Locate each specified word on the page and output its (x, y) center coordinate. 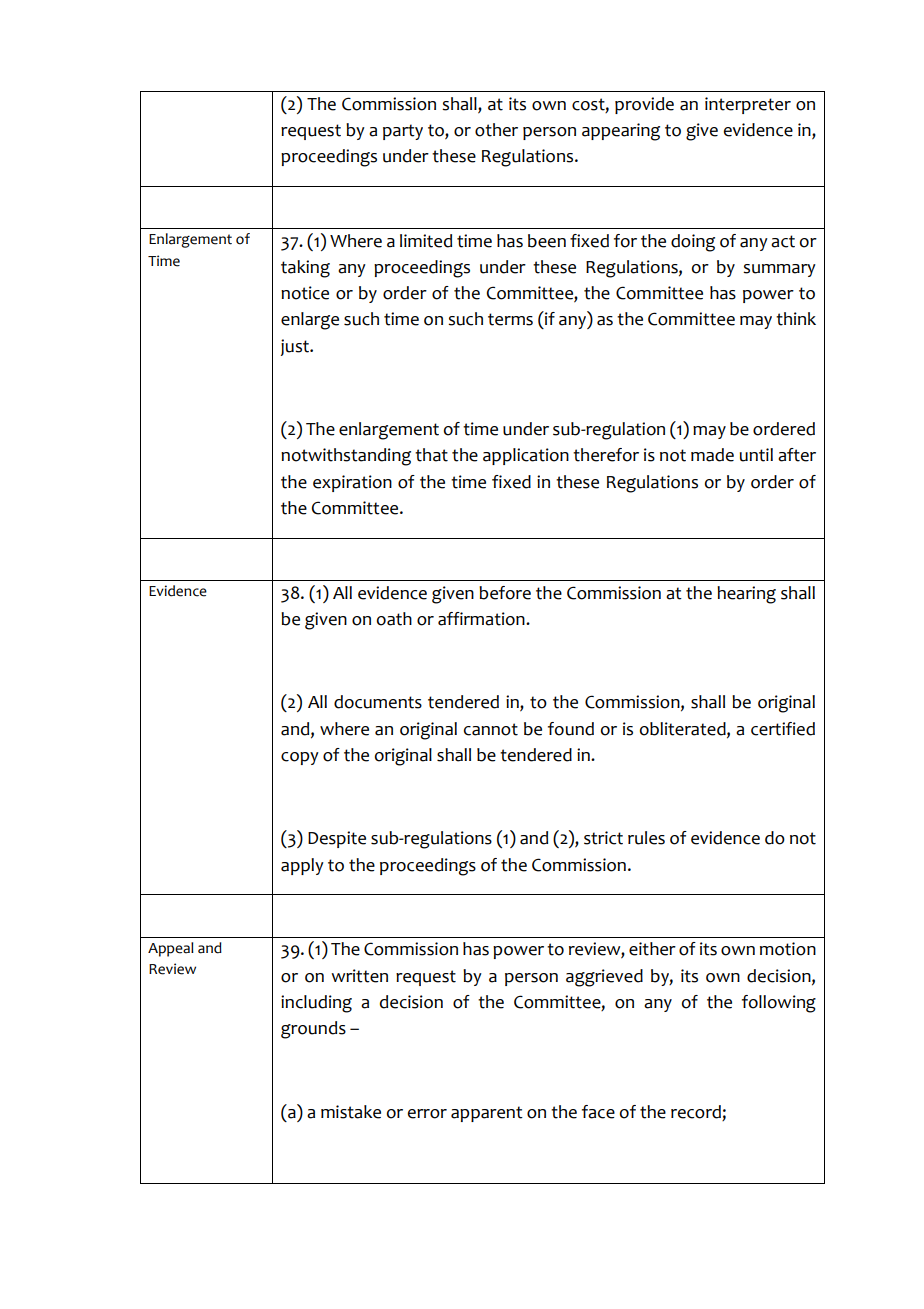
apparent (487, 1114)
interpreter (748, 105)
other (496, 130)
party (403, 132)
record (697, 1113)
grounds (313, 1030)
